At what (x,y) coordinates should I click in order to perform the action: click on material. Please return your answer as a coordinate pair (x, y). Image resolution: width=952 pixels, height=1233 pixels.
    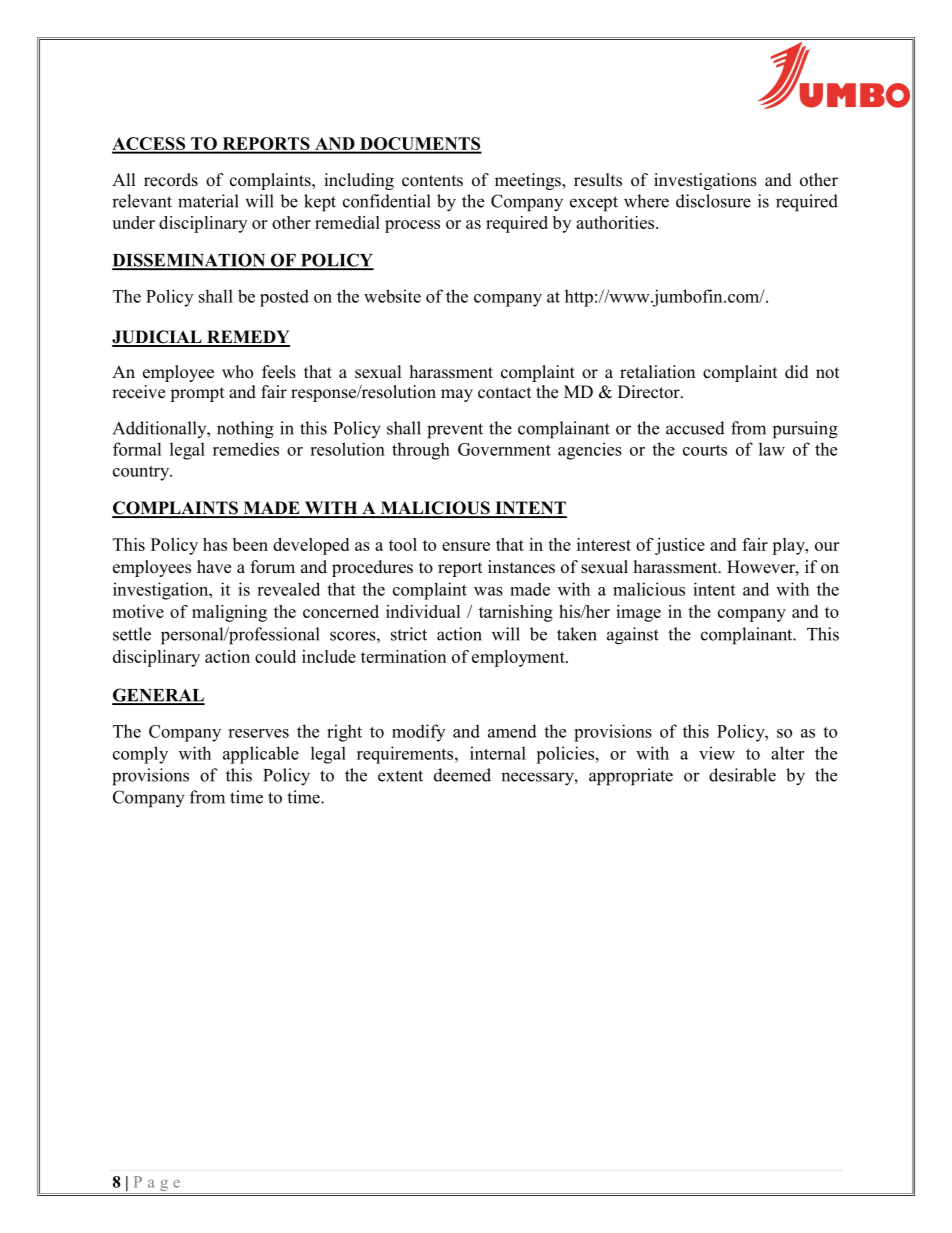
    Looking at the image, I should click on (208, 201).
